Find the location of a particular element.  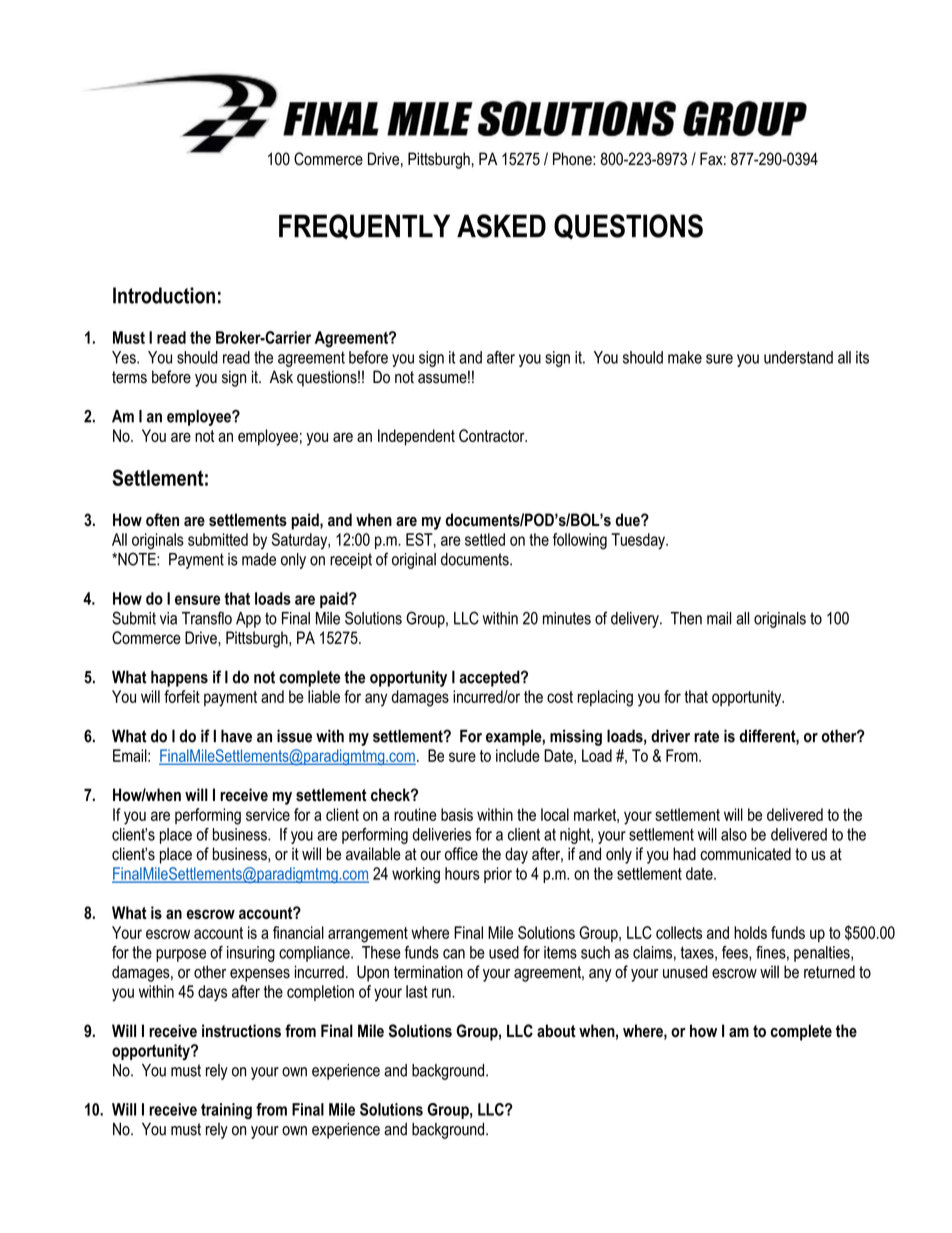

happens is located at coordinates (179, 678).
